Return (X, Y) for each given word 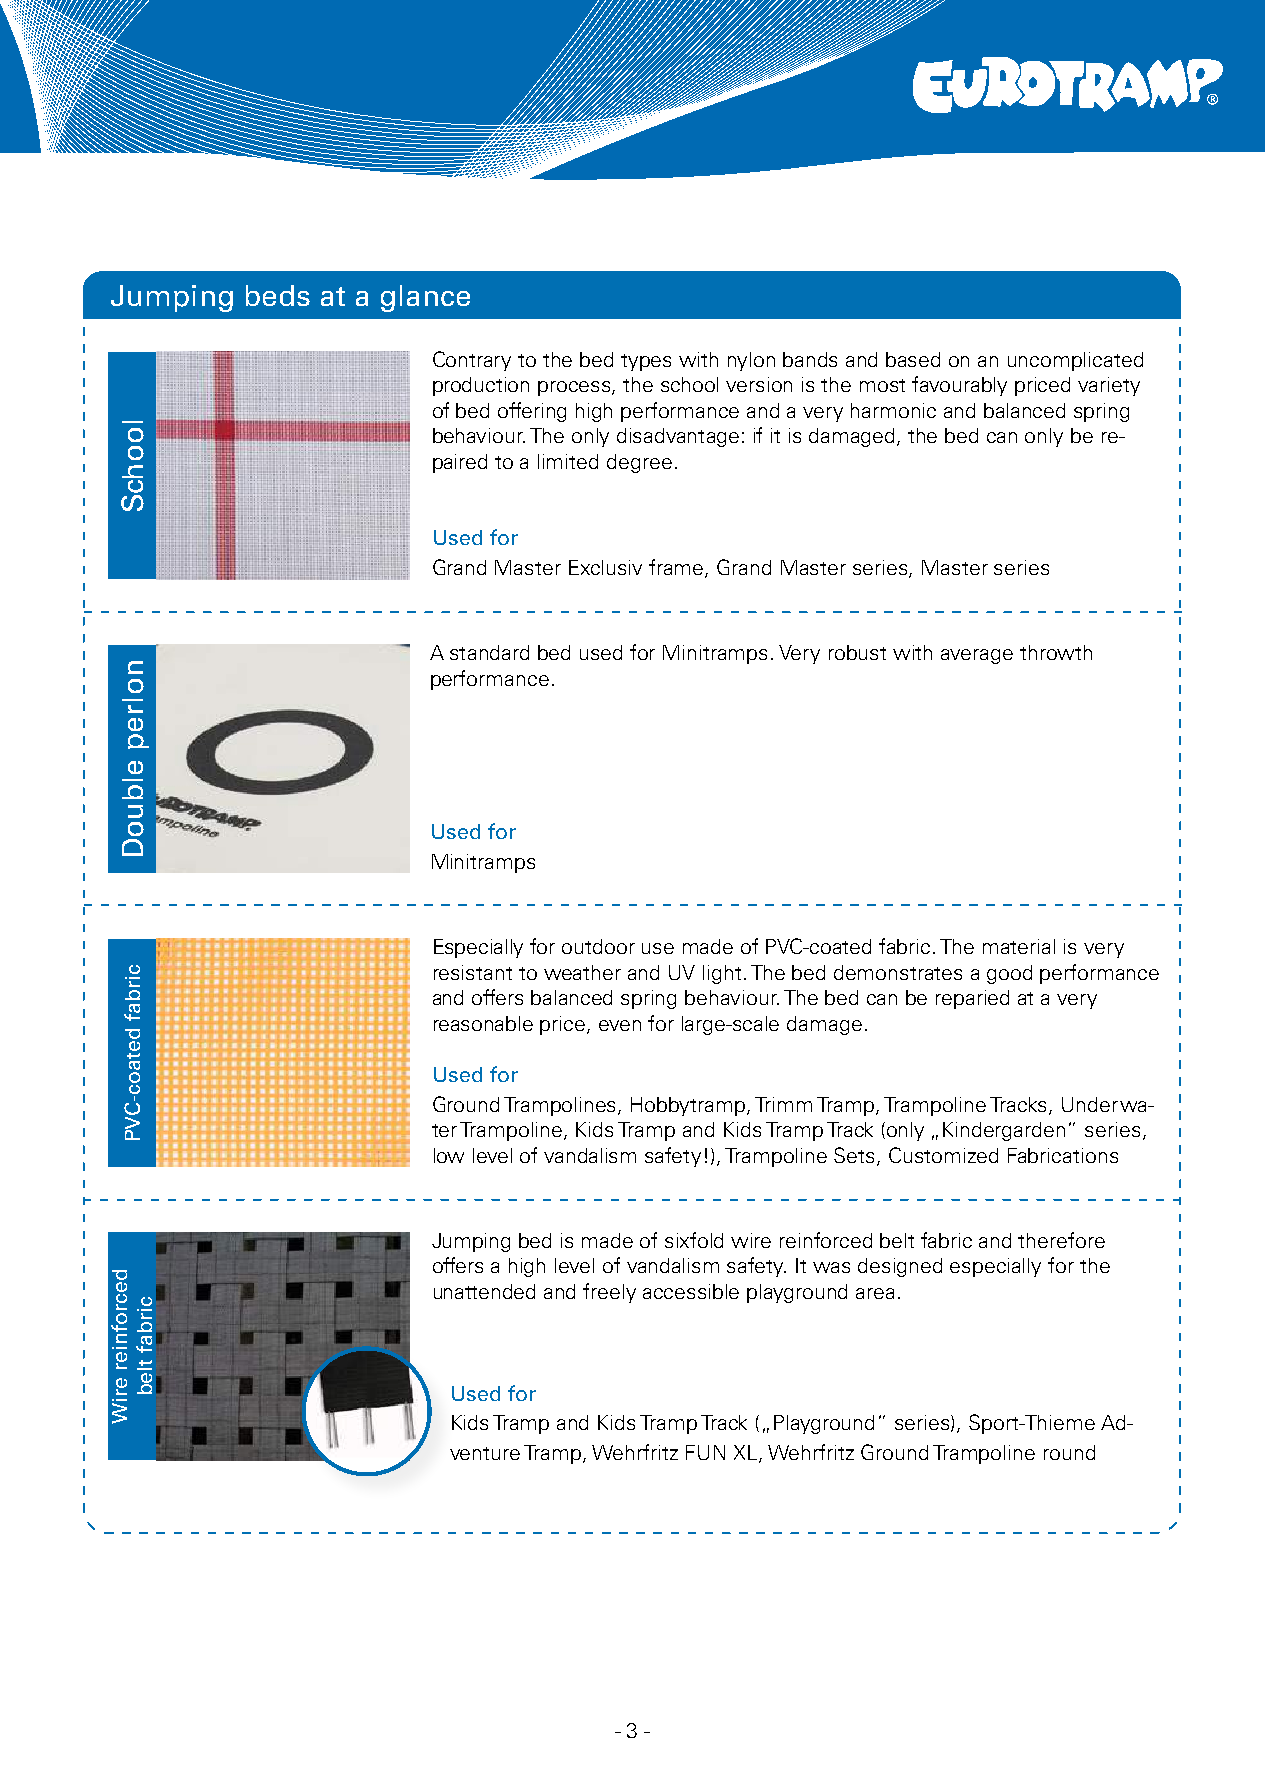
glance (425, 298)
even (620, 1025)
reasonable (483, 1023)
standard (489, 652)
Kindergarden (1004, 1131)
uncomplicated (1075, 361)
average (977, 656)
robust (857, 652)
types (646, 362)
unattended (484, 1291)
